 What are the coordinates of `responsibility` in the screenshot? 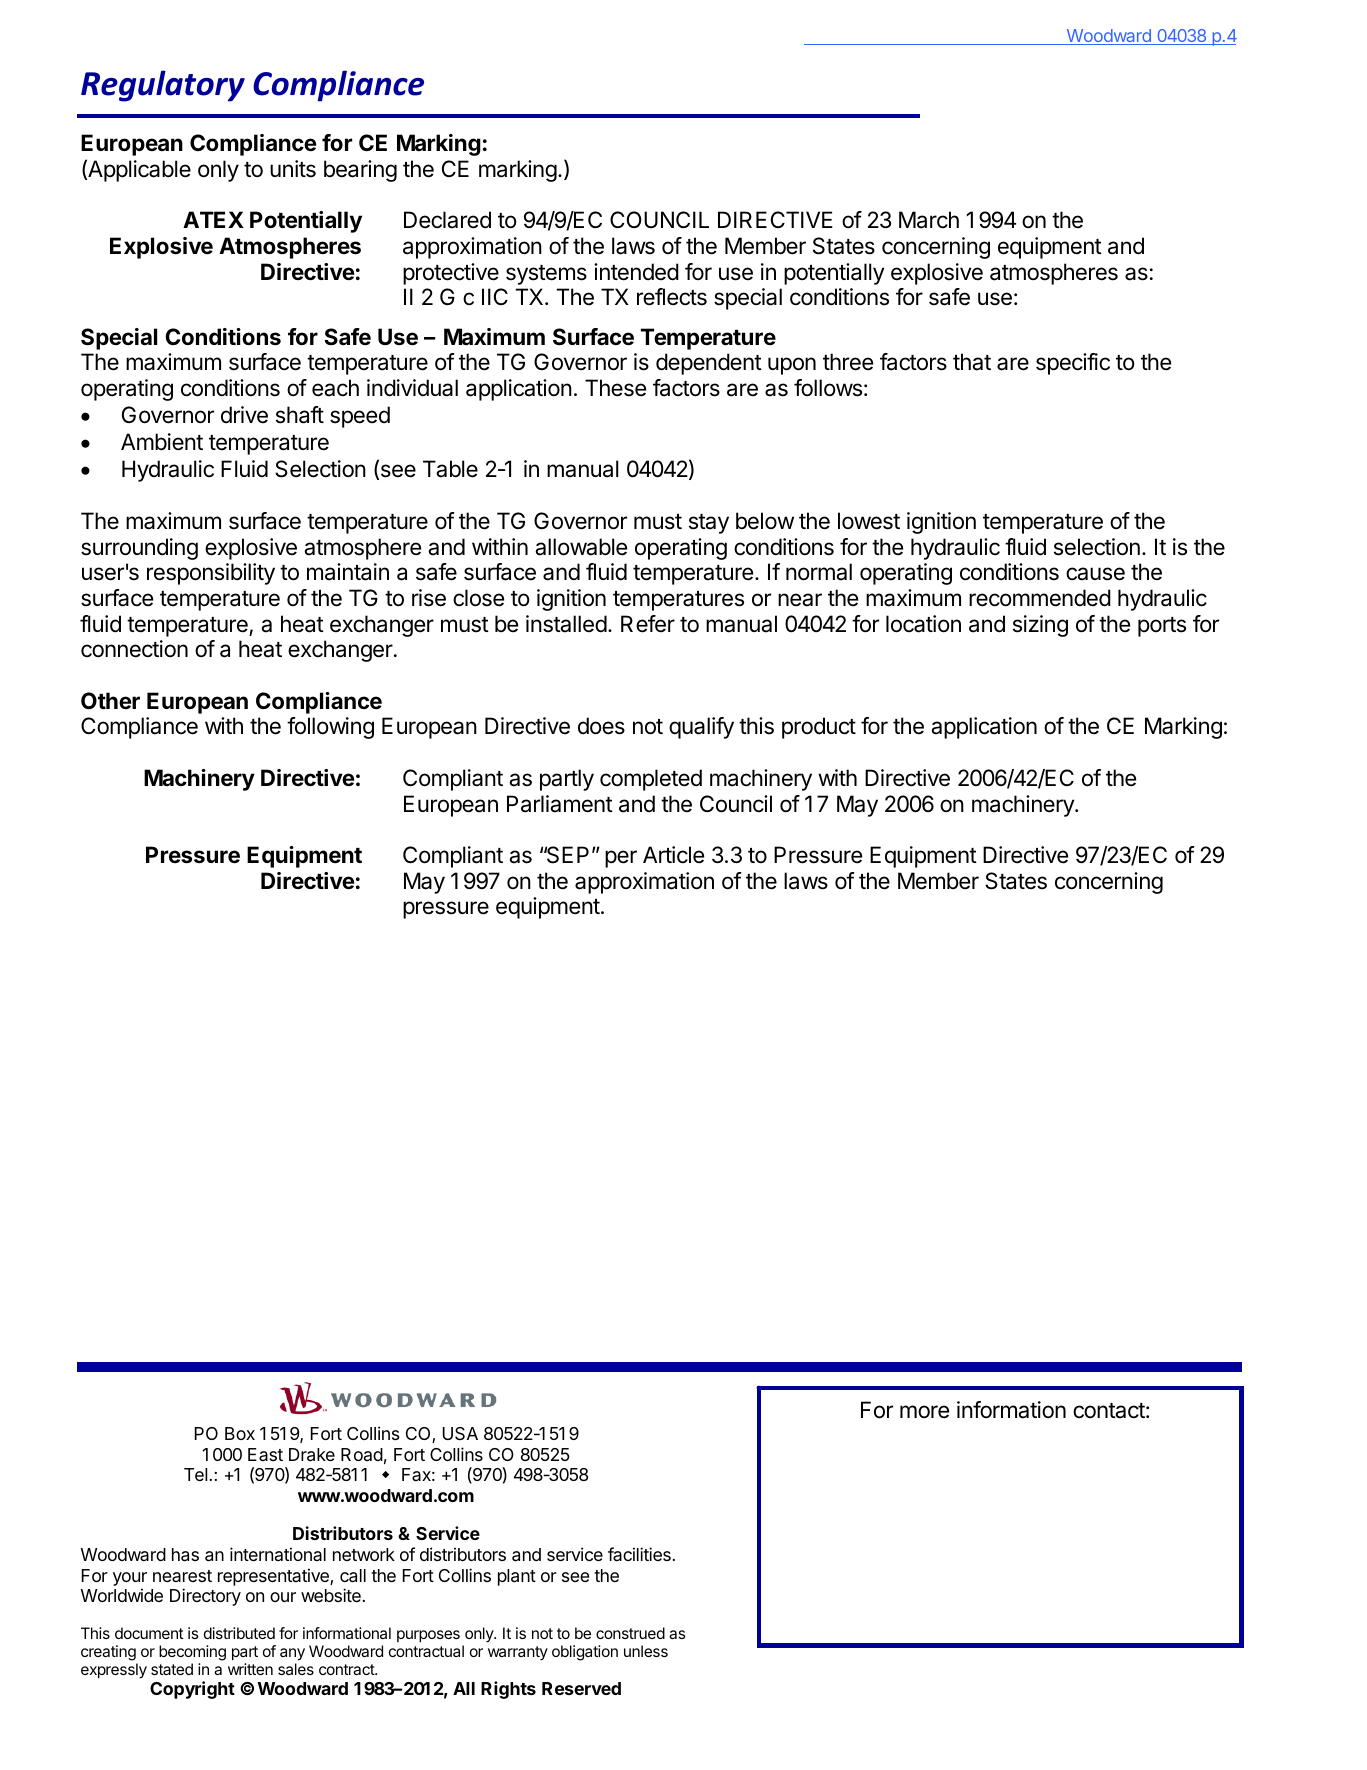 It's located at (211, 574).
